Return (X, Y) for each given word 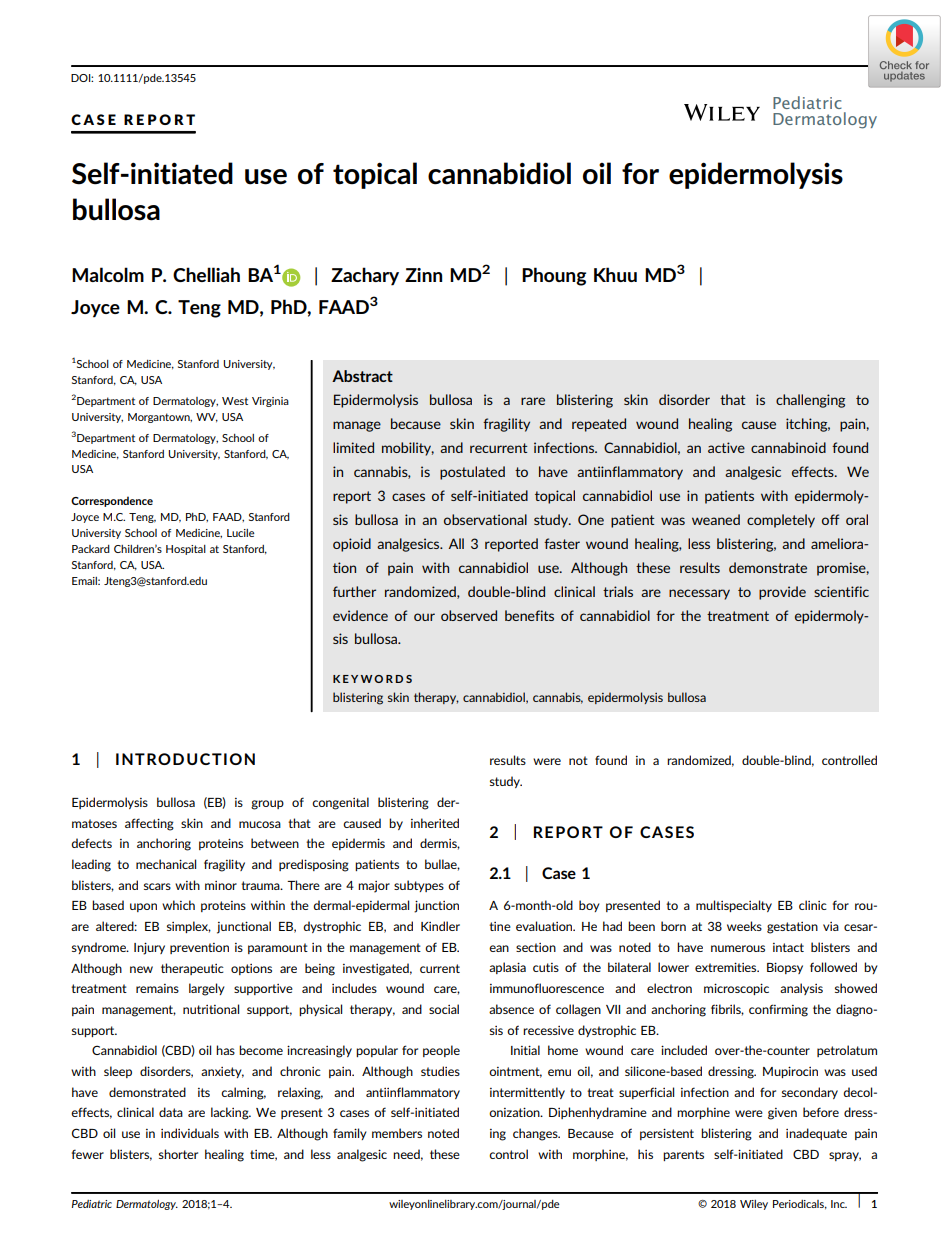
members (397, 1133)
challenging (810, 401)
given (782, 1114)
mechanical (166, 864)
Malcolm (108, 274)
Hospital (186, 550)
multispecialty (734, 906)
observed (469, 615)
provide (782, 593)
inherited (435, 823)
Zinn (423, 275)
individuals (190, 1133)
